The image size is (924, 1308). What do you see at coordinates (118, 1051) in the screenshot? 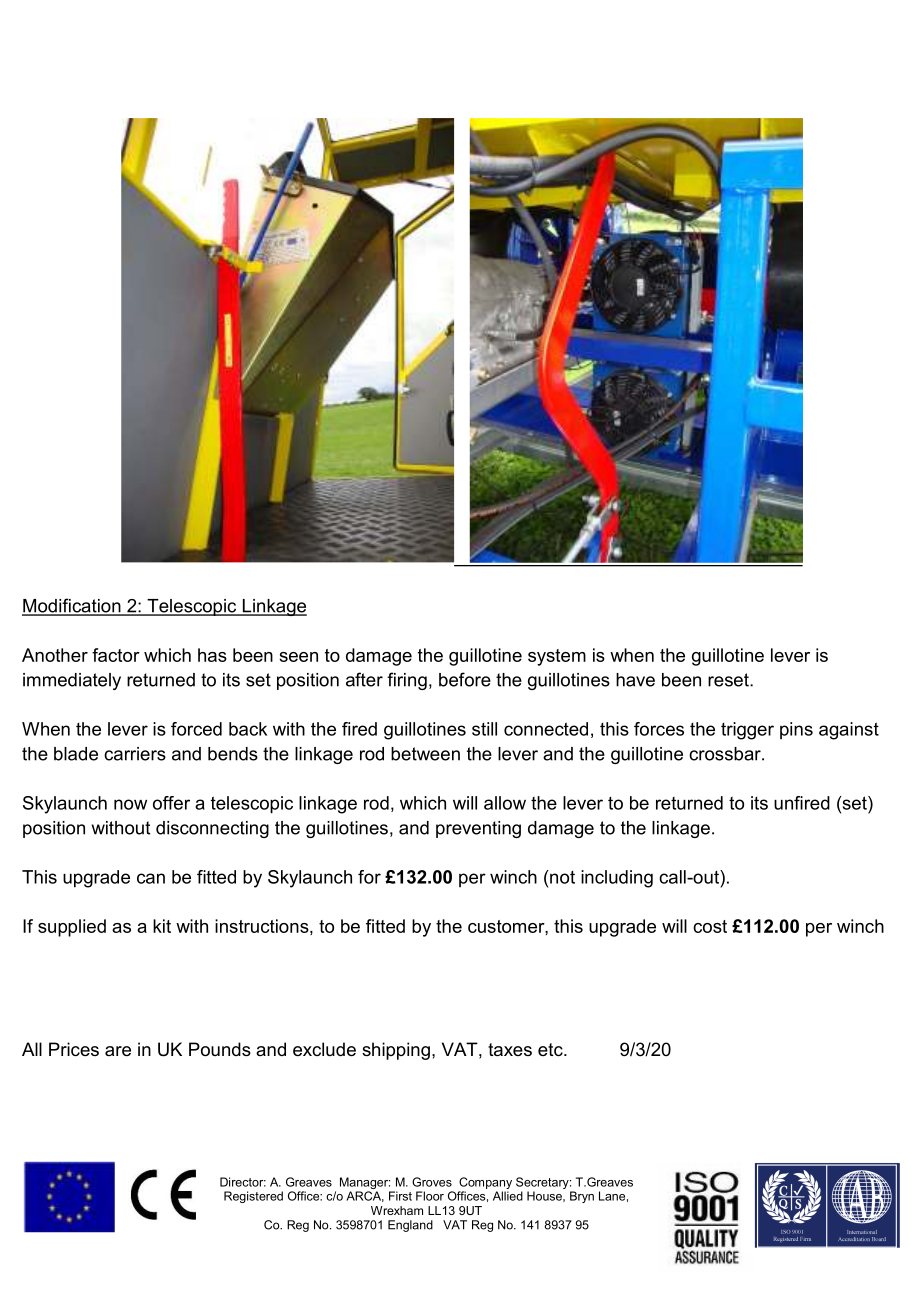
I see `are` at bounding box center [118, 1051].
